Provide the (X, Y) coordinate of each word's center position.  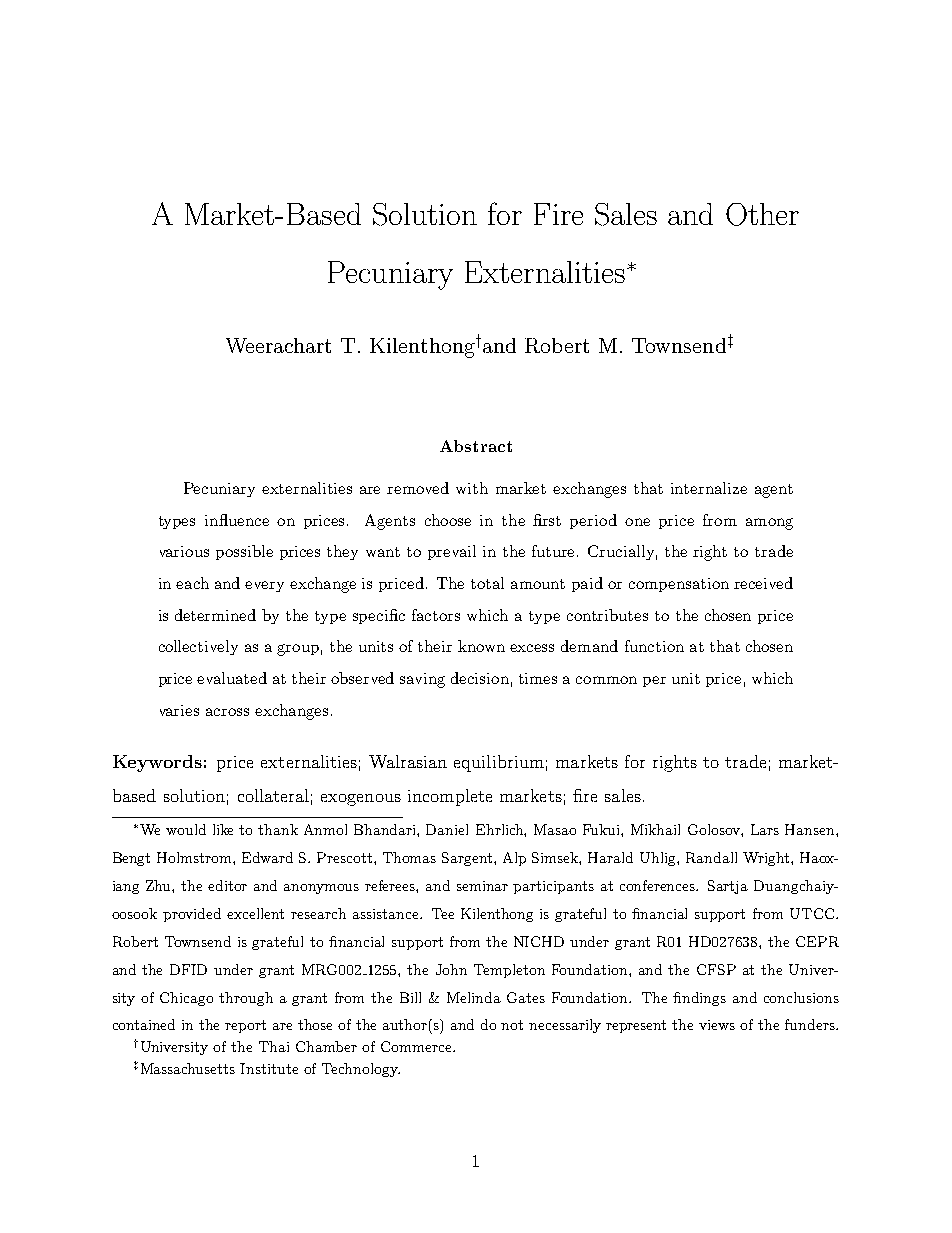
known (481, 646)
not (512, 1025)
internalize (709, 488)
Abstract (476, 446)
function (654, 646)
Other (762, 214)
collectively (198, 647)
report (245, 1026)
